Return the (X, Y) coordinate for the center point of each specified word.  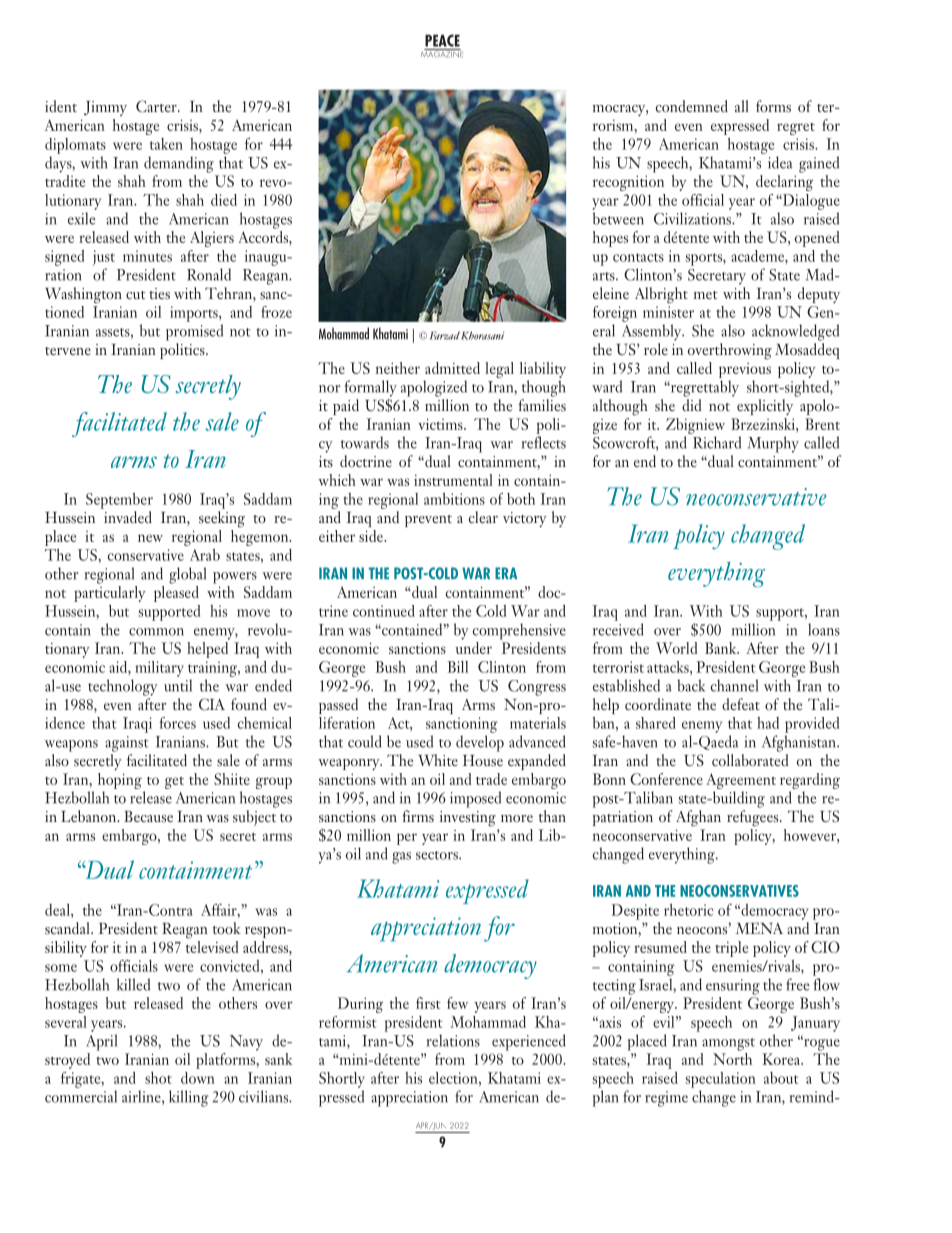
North (732, 1059)
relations (453, 1040)
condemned (692, 106)
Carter (157, 106)
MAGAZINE (442, 53)
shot (158, 1078)
